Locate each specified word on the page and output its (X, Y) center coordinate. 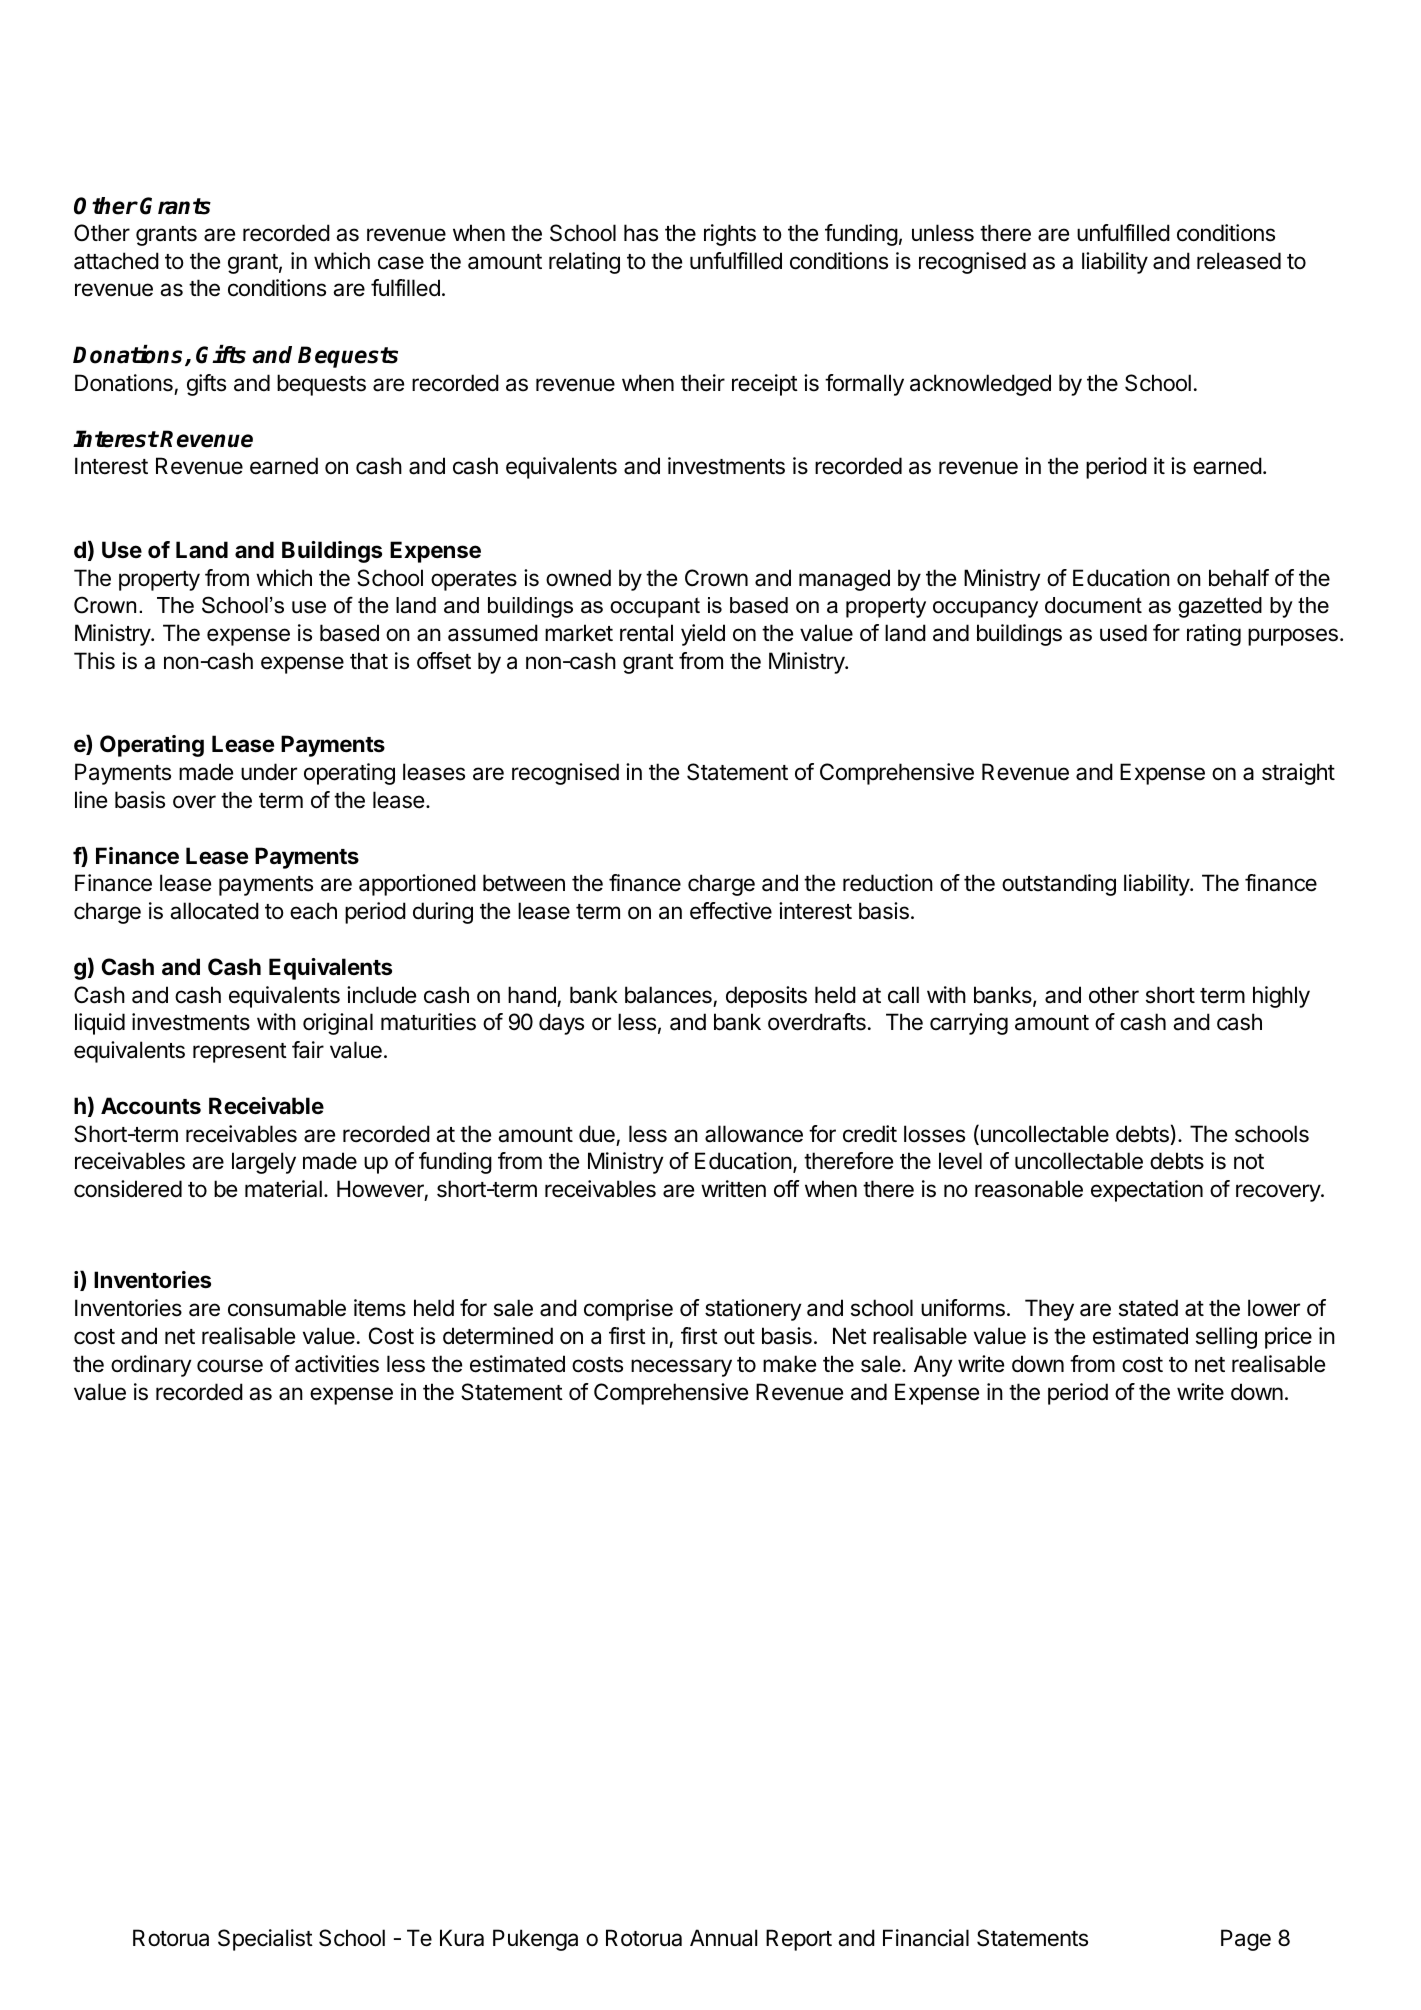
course (230, 1366)
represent (240, 1053)
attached (116, 261)
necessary (681, 1368)
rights (730, 235)
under (269, 772)
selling (1226, 1338)
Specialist (265, 1940)
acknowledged (980, 385)
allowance (754, 1134)
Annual (723, 1938)
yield (703, 635)
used (1123, 633)
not (1249, 1162)
